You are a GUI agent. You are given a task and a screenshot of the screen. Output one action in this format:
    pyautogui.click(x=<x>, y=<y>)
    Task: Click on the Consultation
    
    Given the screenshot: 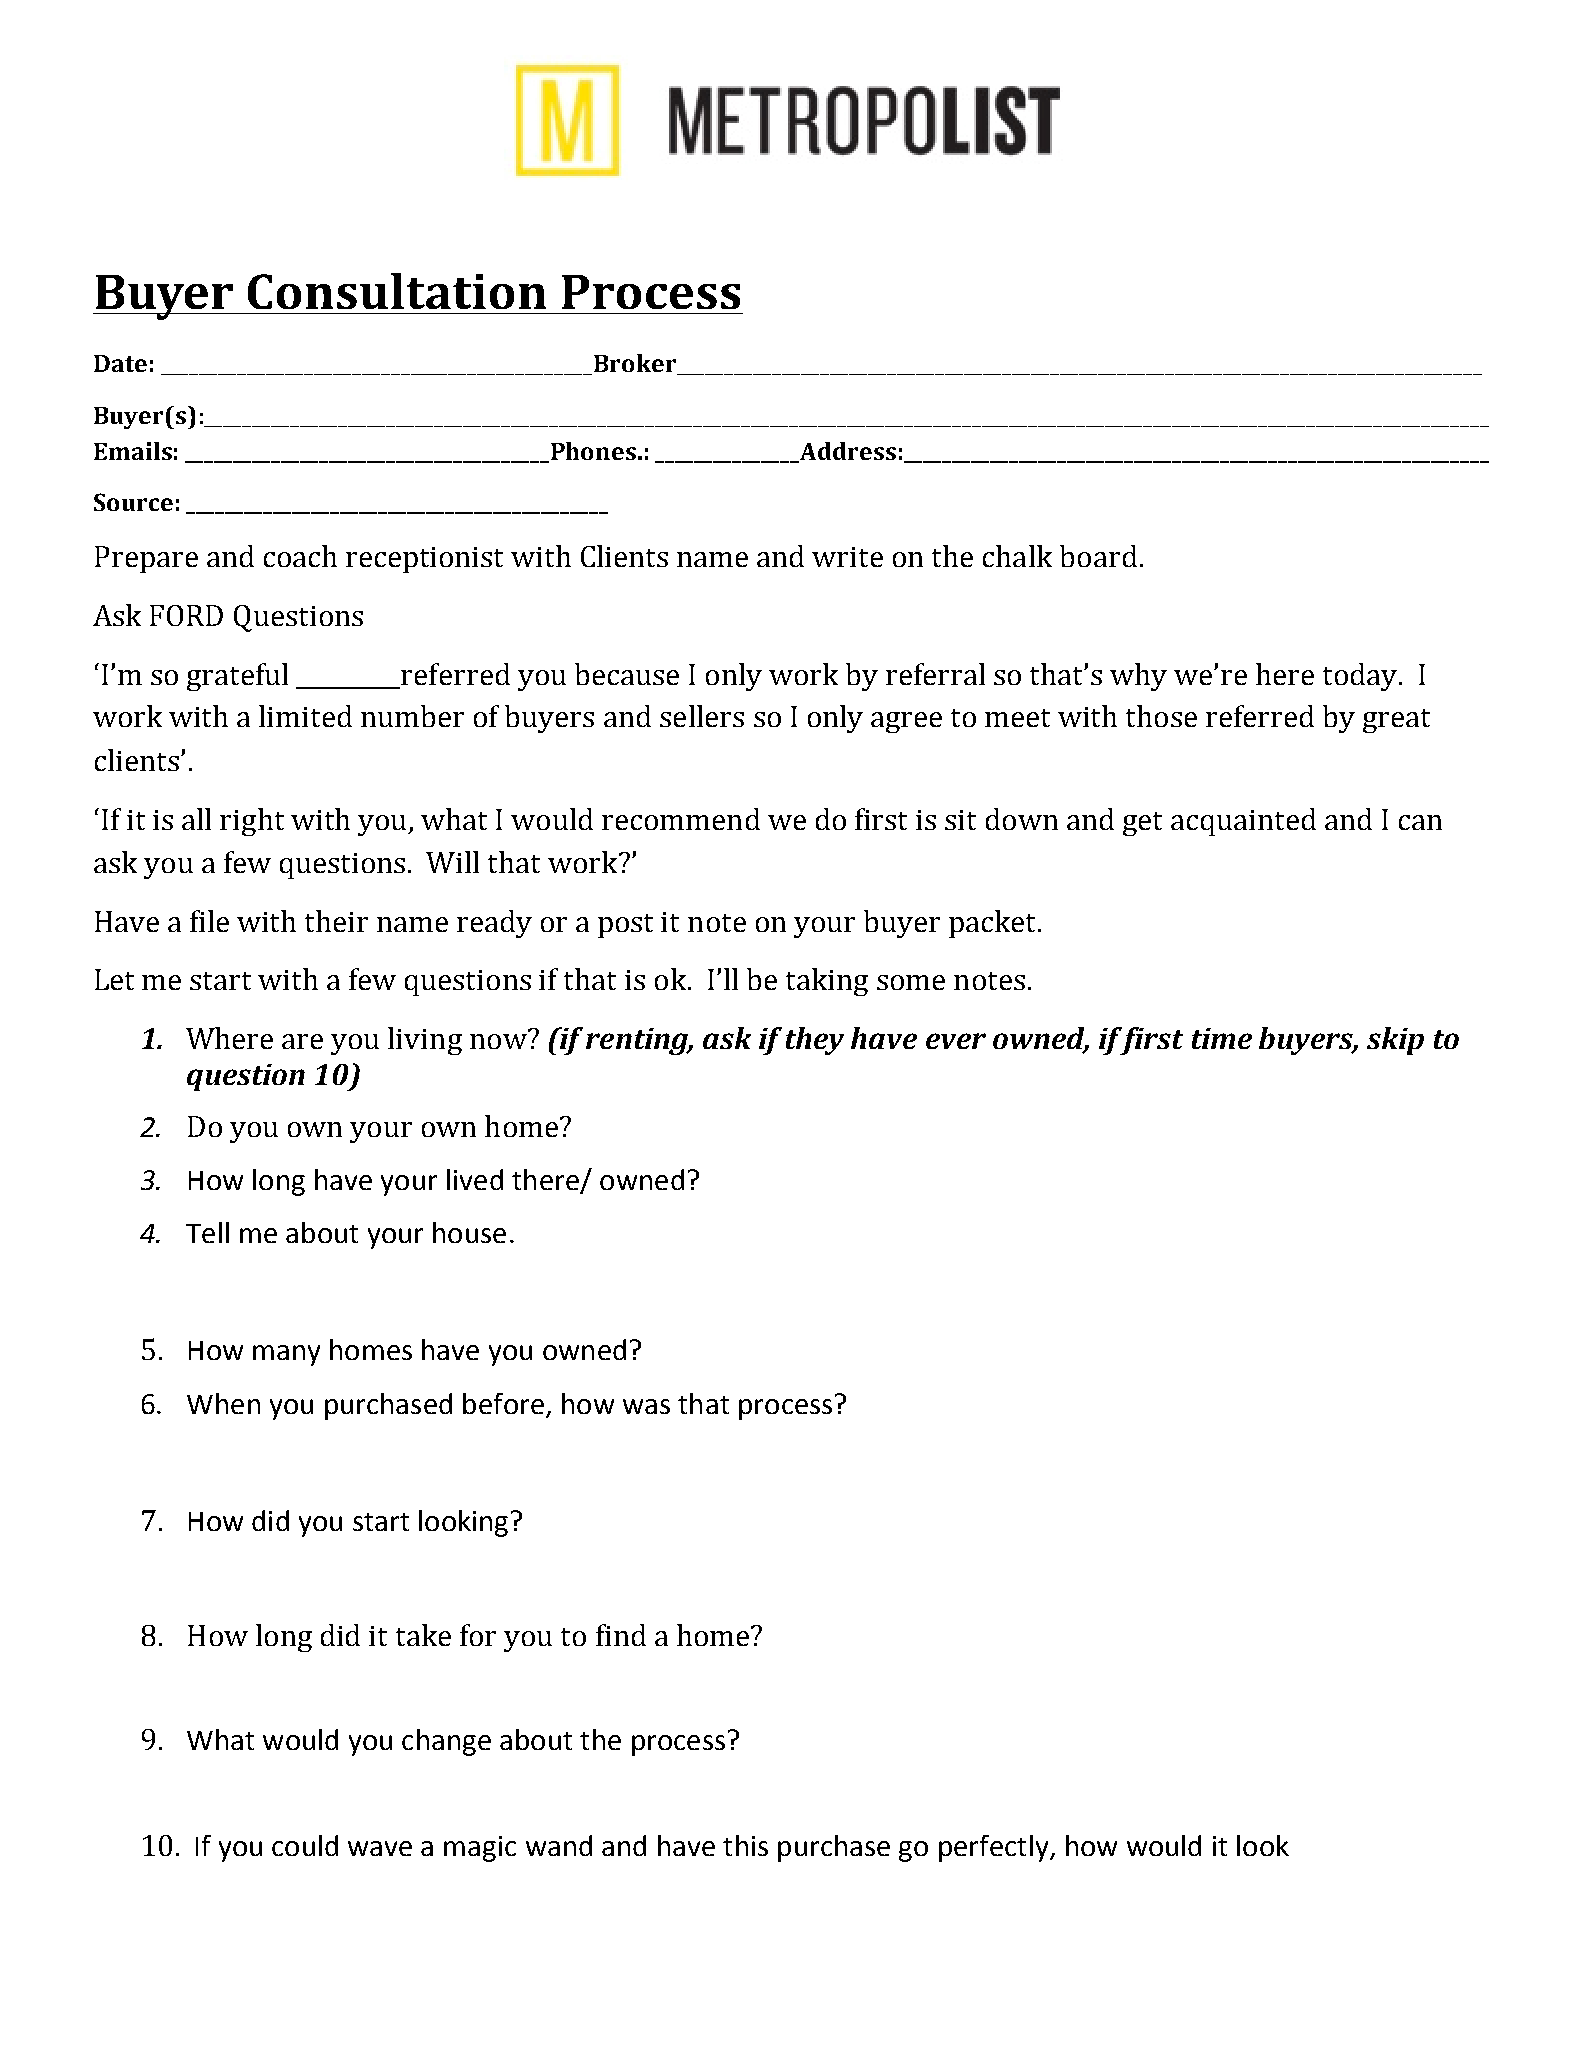 What is the action you would take?
    pyautogui.click(x=397, y=291)
